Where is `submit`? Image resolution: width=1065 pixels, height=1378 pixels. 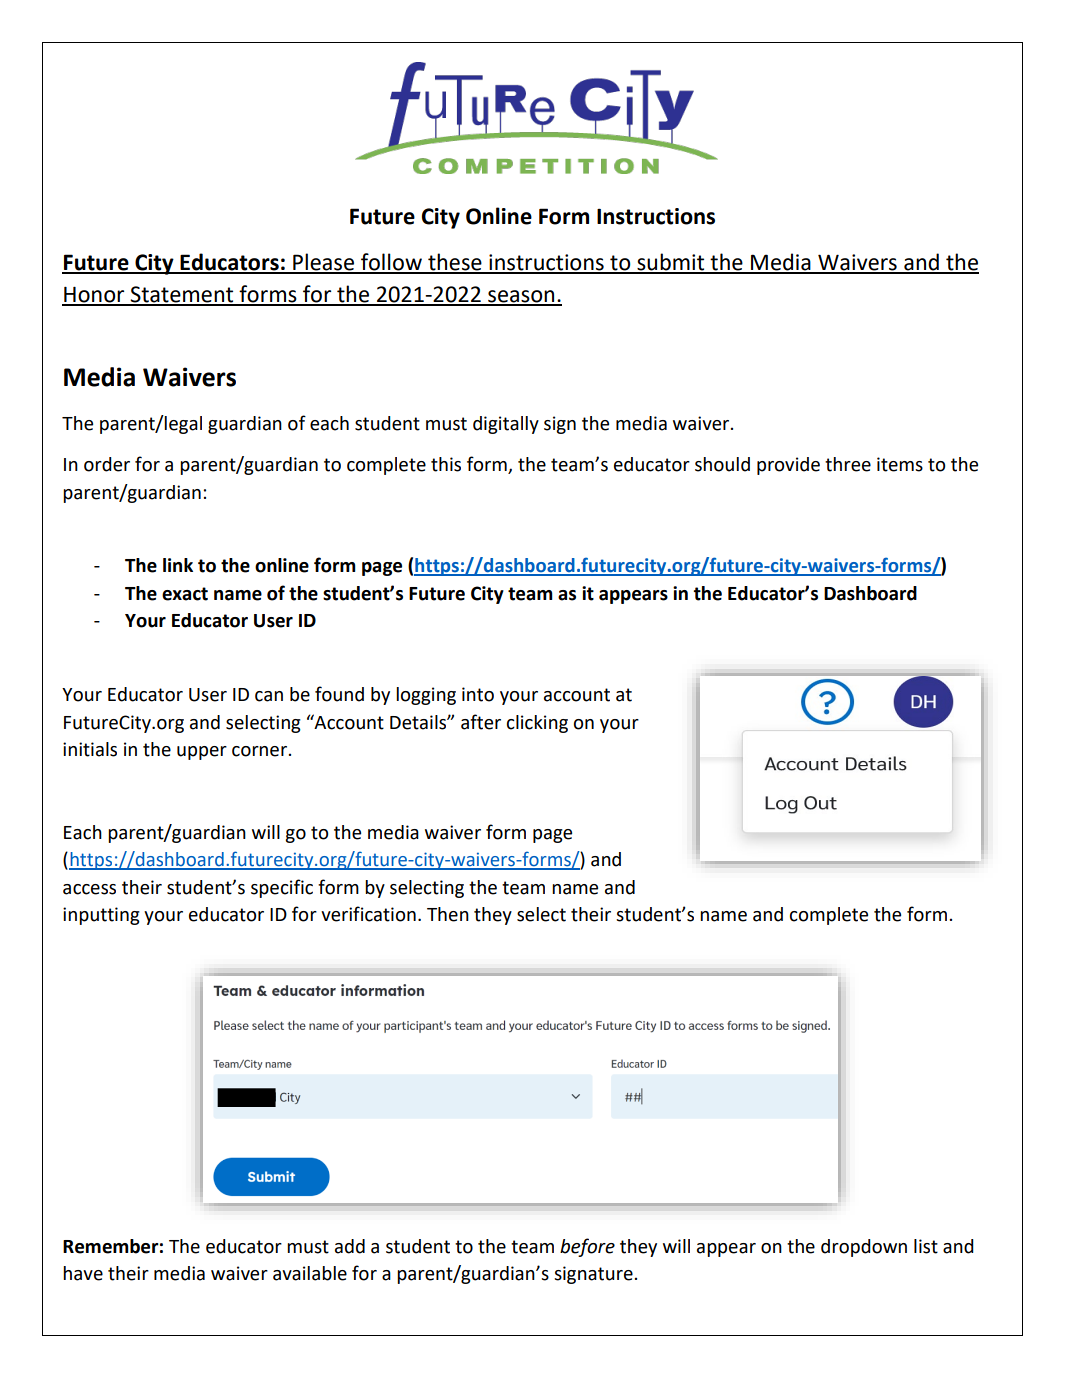 submit is located at coordinates (671, 263).
